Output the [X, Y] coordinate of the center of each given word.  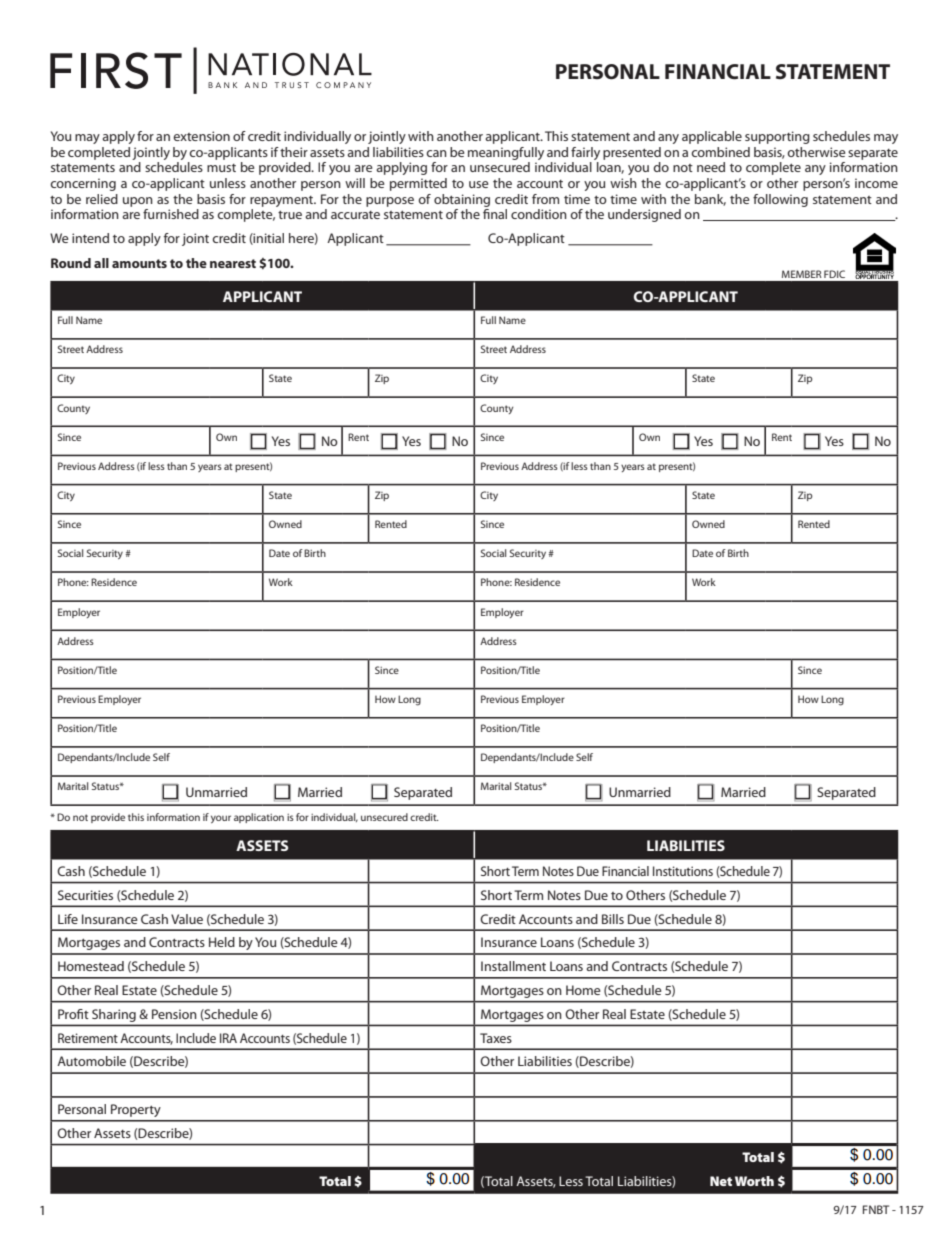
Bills [613, 919]
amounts [139, 263]
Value [187, 919]
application [259, 818]
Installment [513, 966]
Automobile [91, 1061]
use [479, 184]
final [495, 214]
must [221, 168]
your [221, 819]
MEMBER [801, 274]
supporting [777, 137]
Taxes [496, 1038]
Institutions [683, 871]
